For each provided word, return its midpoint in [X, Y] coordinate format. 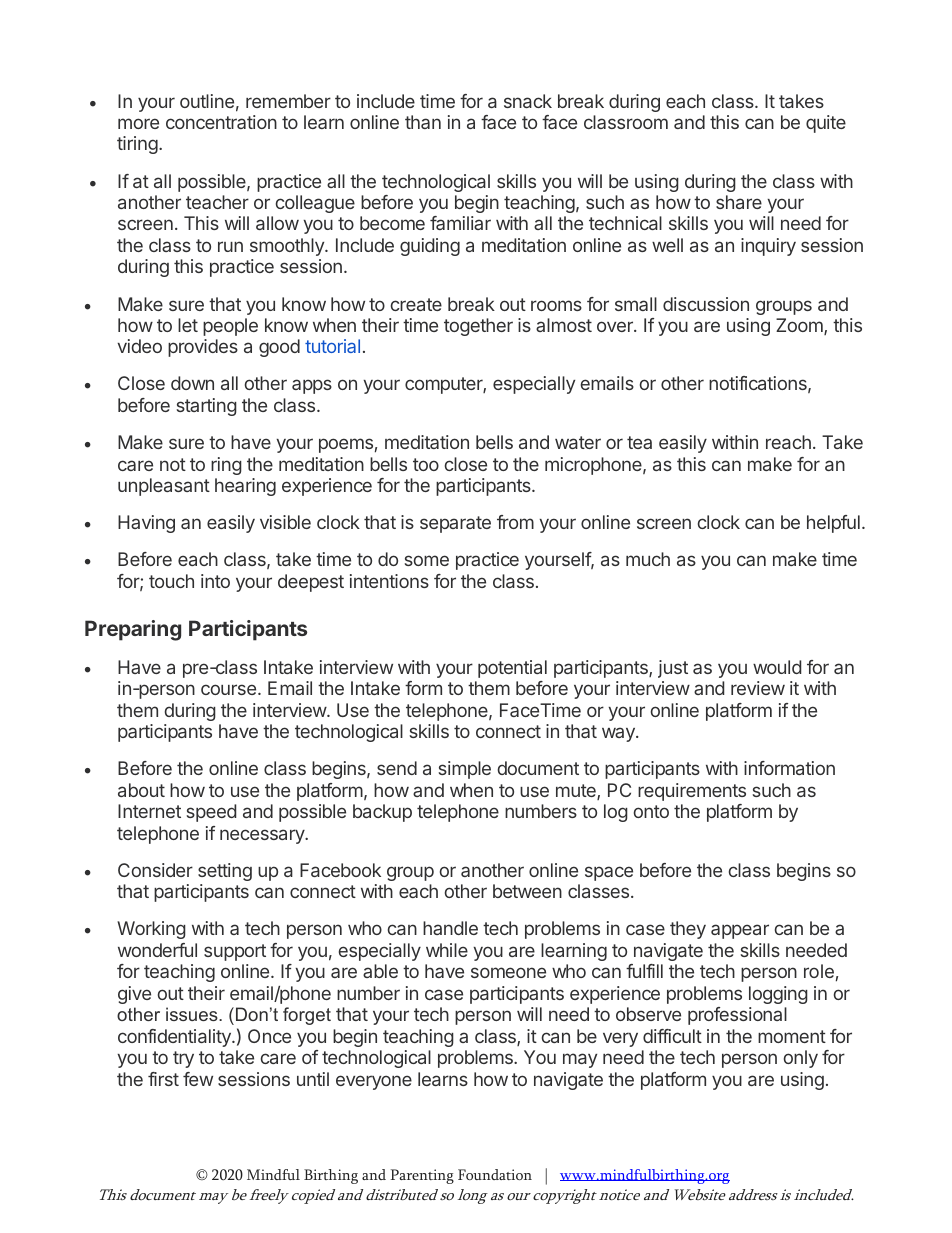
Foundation [495, 1174]
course [228, 689]
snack [528, 101]
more [138, 123]
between [527, 891]
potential [512, 669]
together [478, 327]
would [777, 667]
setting [225, 872]
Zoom [800, 326]
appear [740, 931]
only [801, 1059]
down [192, 383]
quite [826, 124]
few [198, 1079]
